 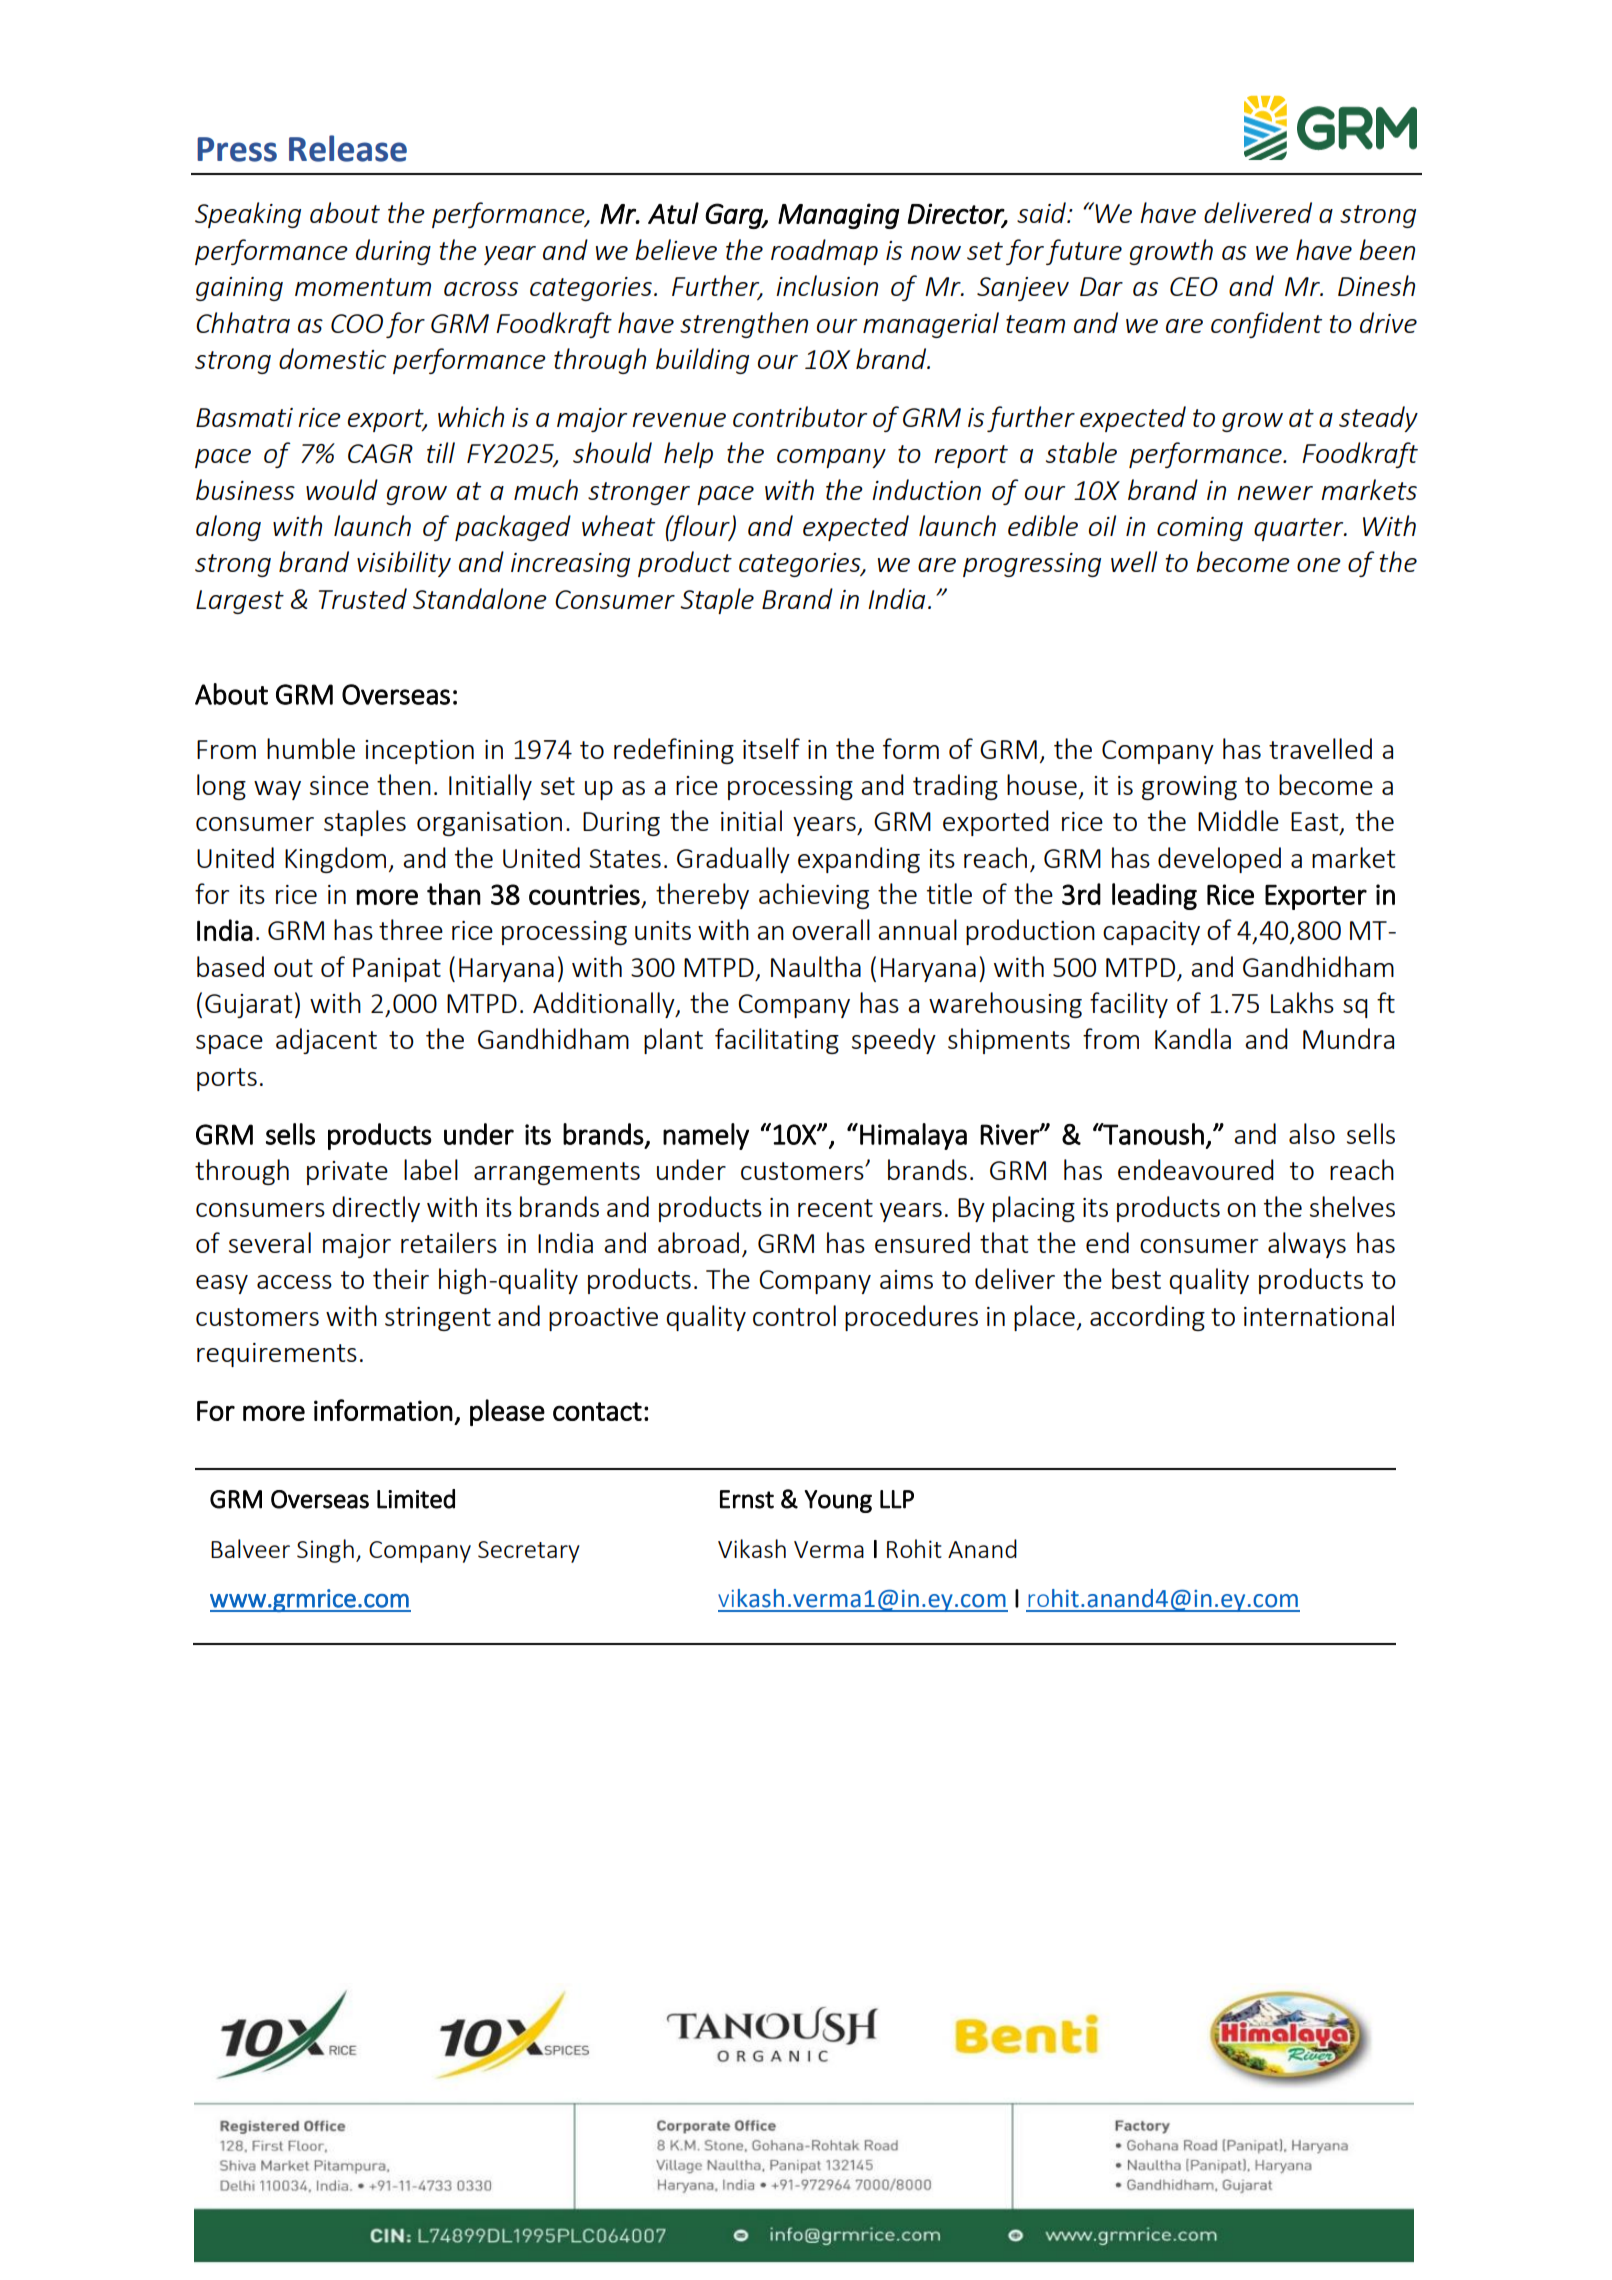 I want to click on CEO, so click(x=1194, y=286).
